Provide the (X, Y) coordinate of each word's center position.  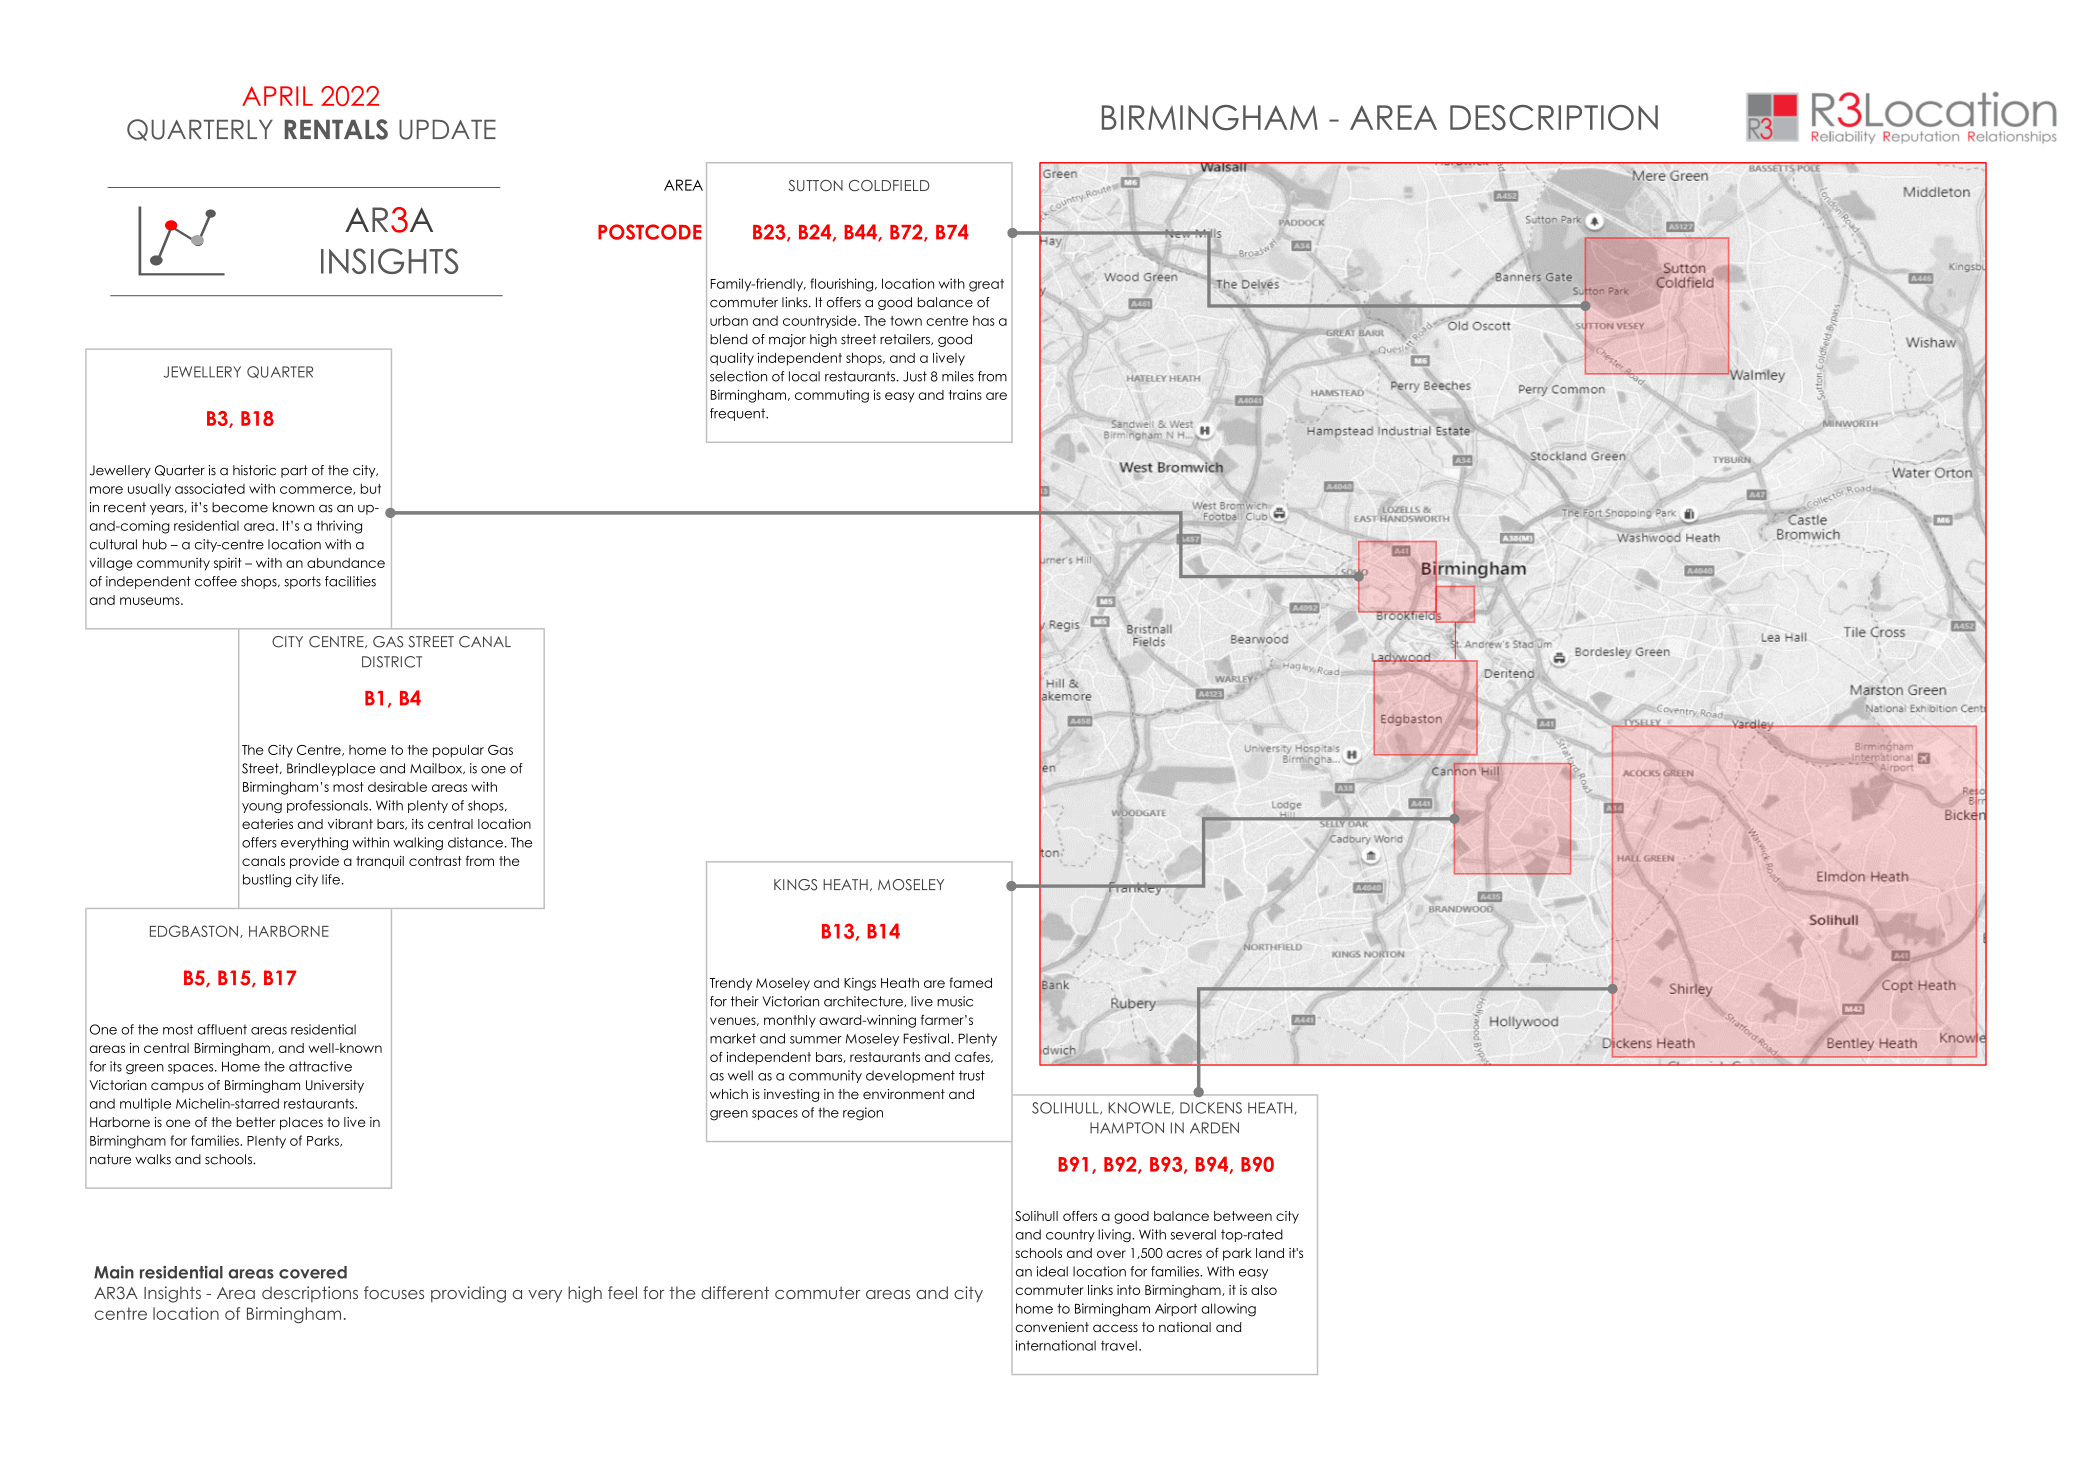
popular (458, 751)
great (986, 285)
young (262, 808)
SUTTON (816, 185)
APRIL (277, 96)
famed (970, 982)
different (735, 1292)
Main (114, 1272)
